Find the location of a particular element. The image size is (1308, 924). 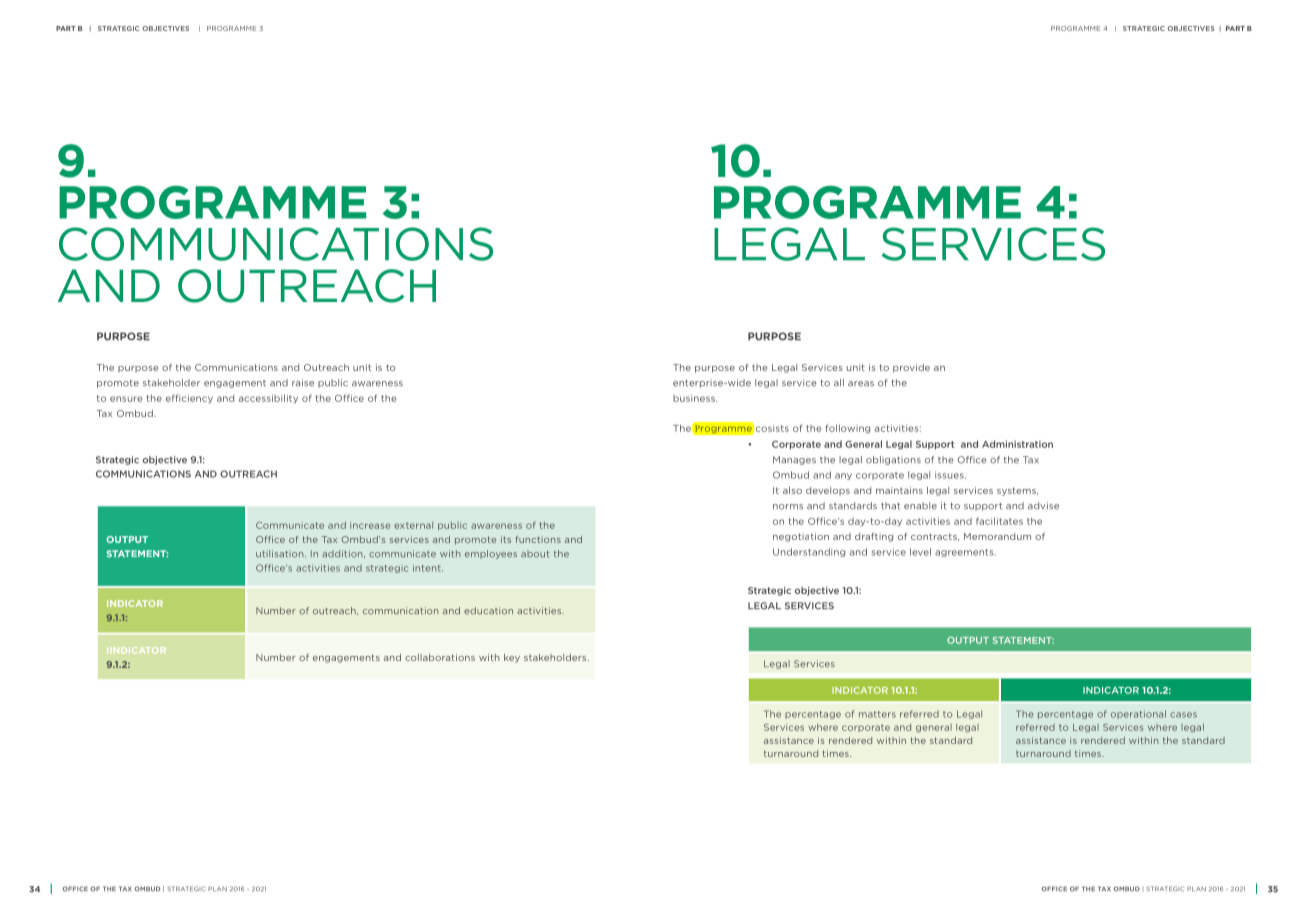

Administration is located at coordinates (1017, 444).
